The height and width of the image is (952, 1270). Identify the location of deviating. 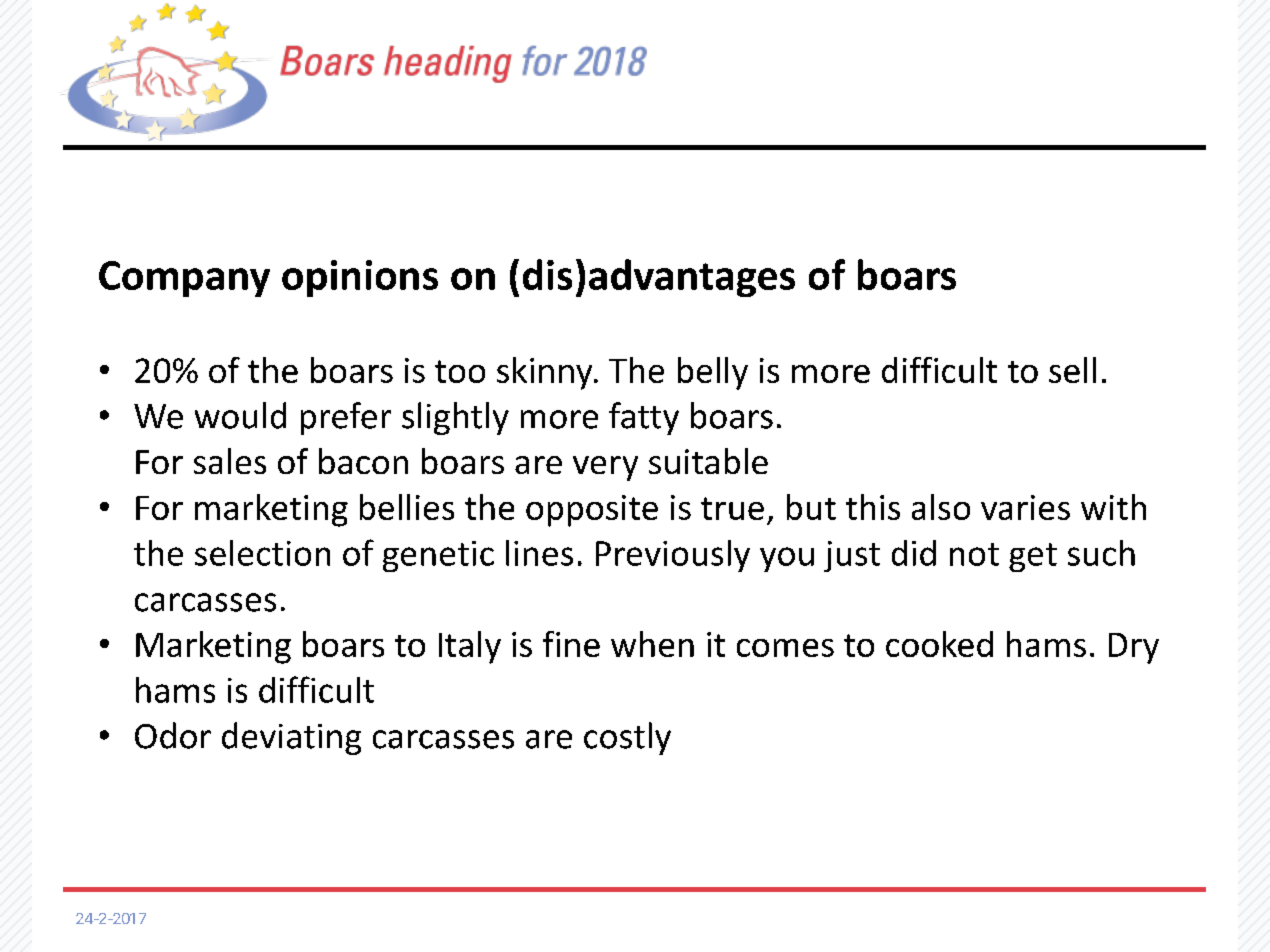
(291, 738).
